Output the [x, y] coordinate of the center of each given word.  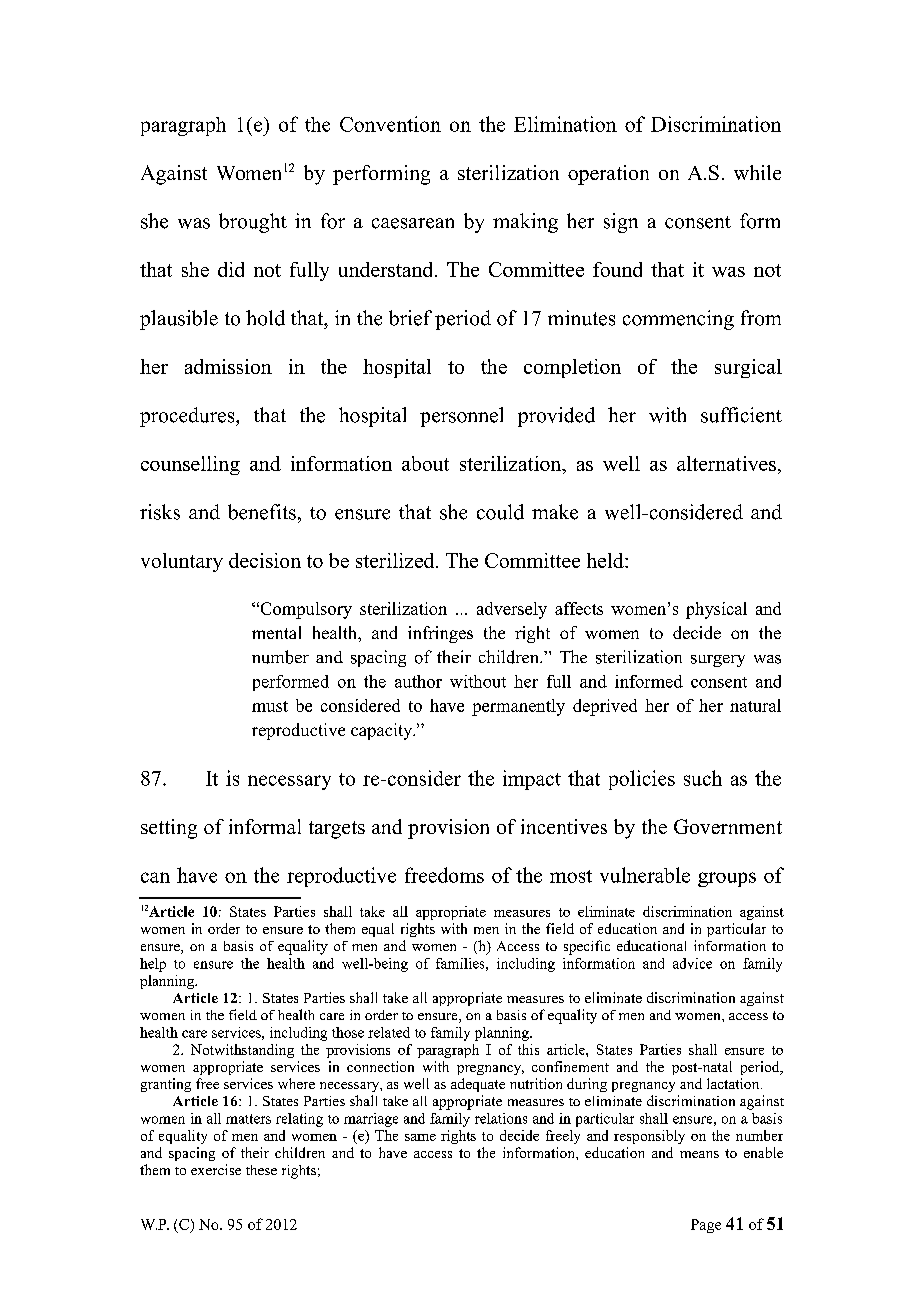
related [389, 1032]
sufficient [741, 415]
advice [692, 963]
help [153, 965]
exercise [216, 1169]
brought [253, 223]
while [757, 172]
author [418, 681]
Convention [390, 124]
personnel [461, 417]
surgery [718, 661]
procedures [188, 417]
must [270, 706]
